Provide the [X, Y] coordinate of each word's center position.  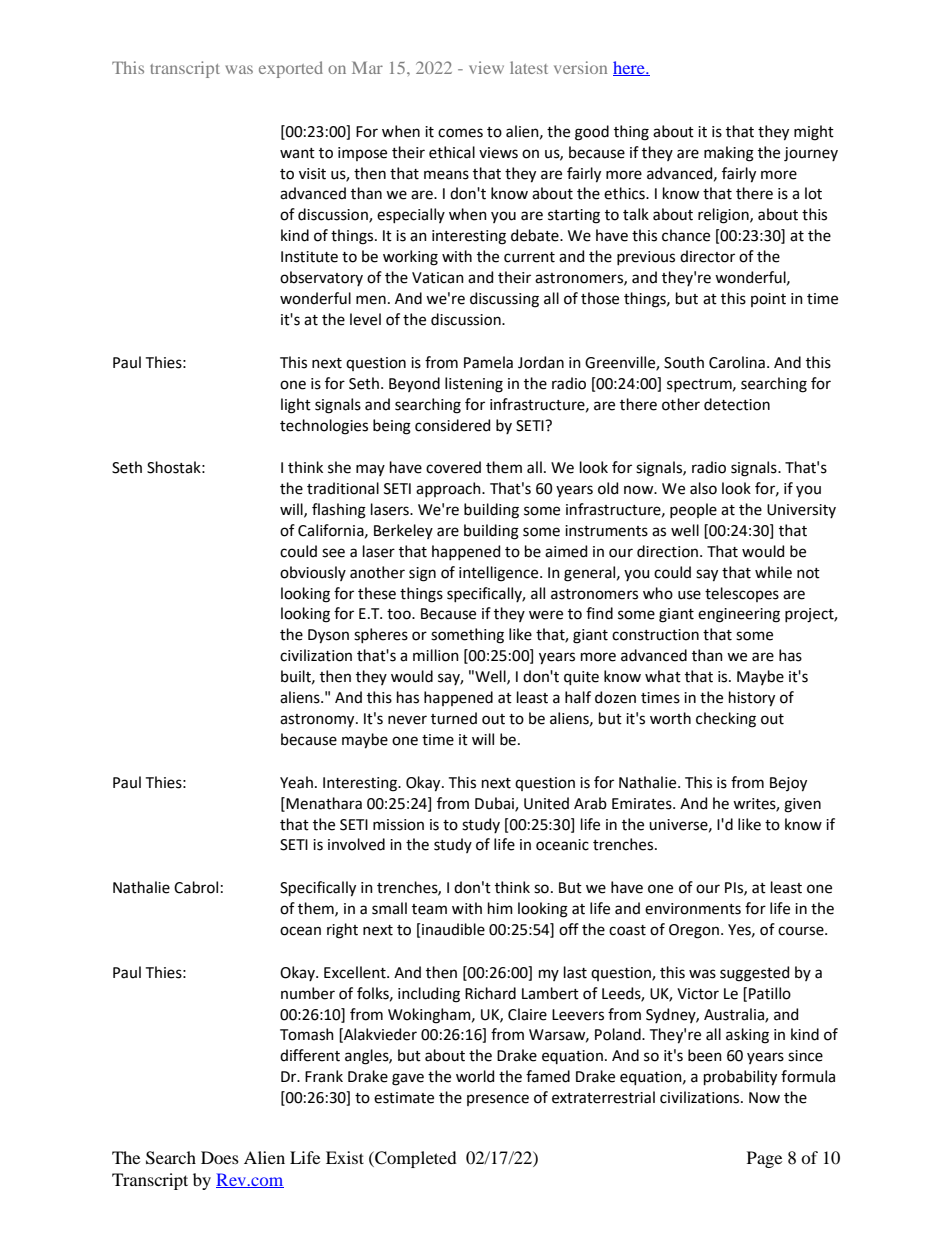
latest [529, 67]
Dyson [328, 636]
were [546, 615]
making [729, 154]
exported [291, 69]
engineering [739, 615]
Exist [345, 1157]
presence [498, 1100]
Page [764, 1159]
